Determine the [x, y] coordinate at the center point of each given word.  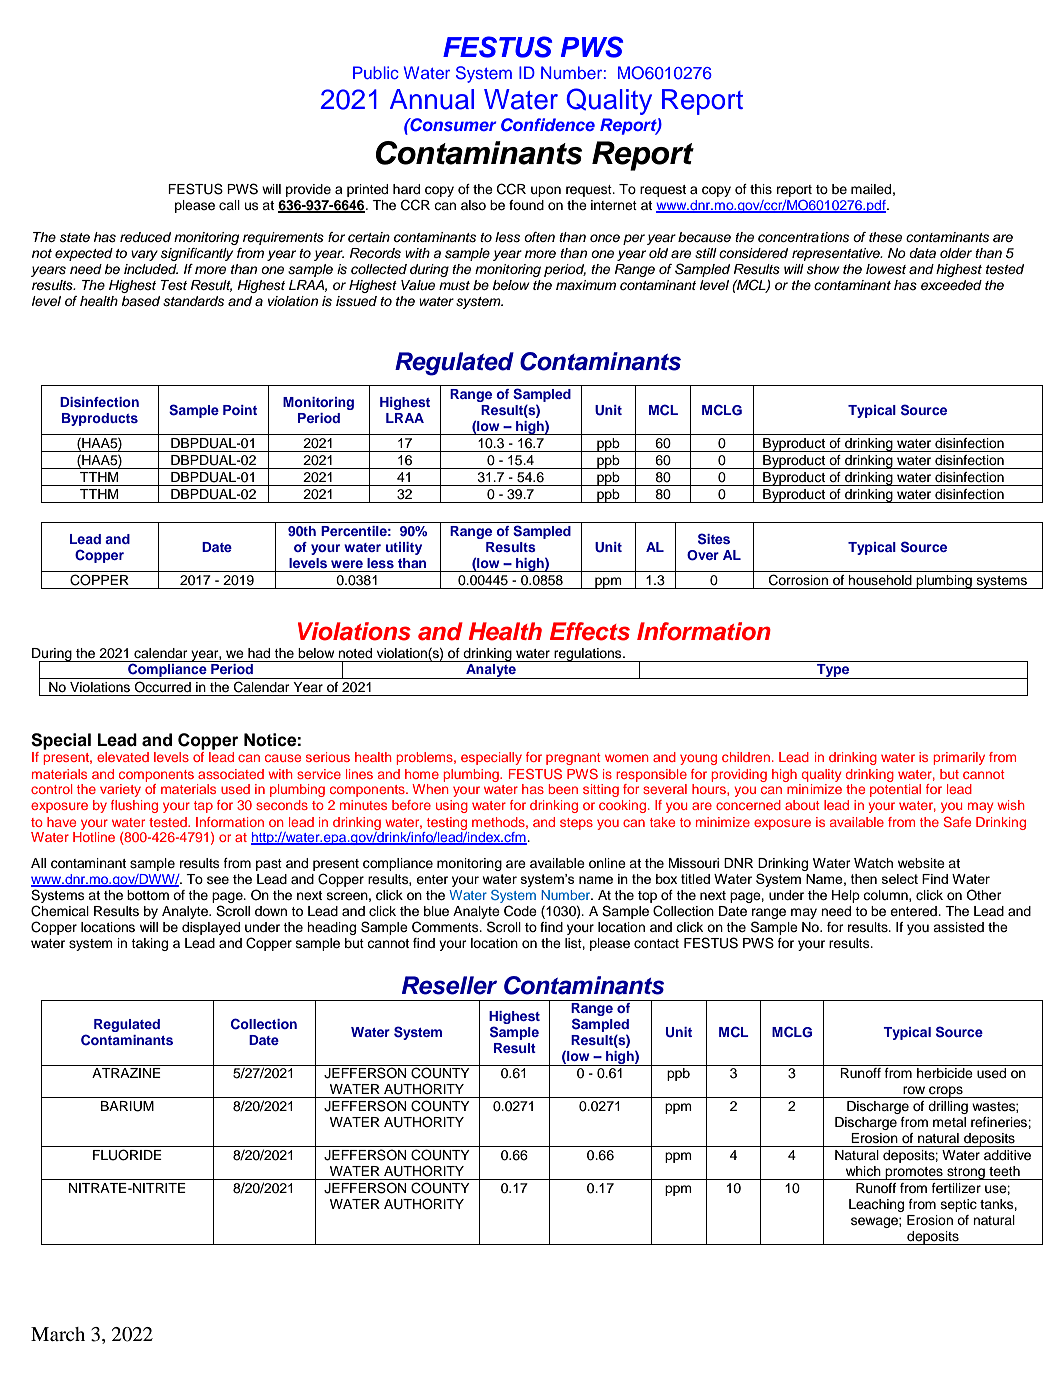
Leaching [876, 1205]
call [229, 205]
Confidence [548, 125]
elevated [123, 757]
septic [959, 1205]
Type [833, 671]
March [58, 1334]
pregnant [573, 759]
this [761, 189]
